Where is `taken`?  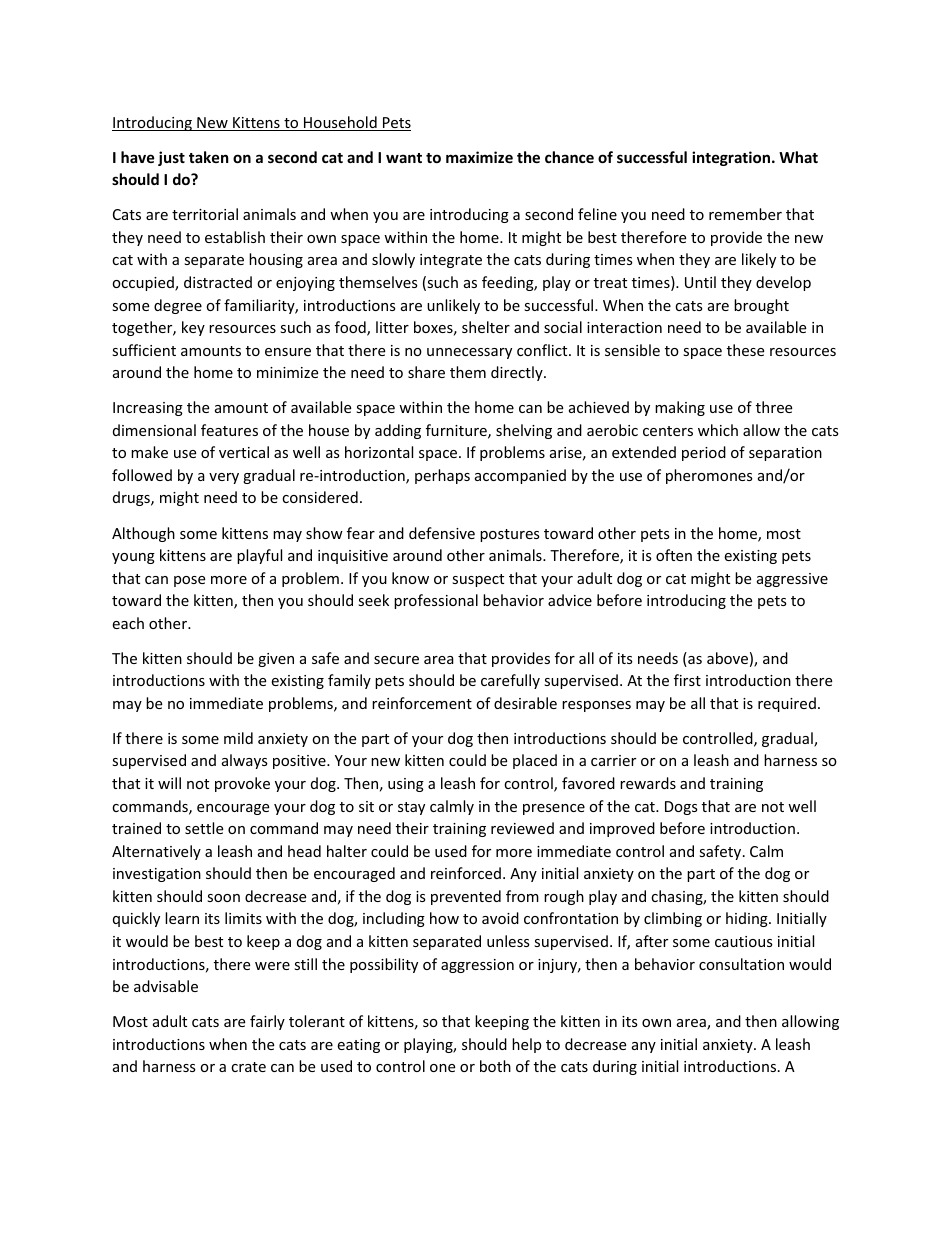 taken is located at coordinates (209, 157).
